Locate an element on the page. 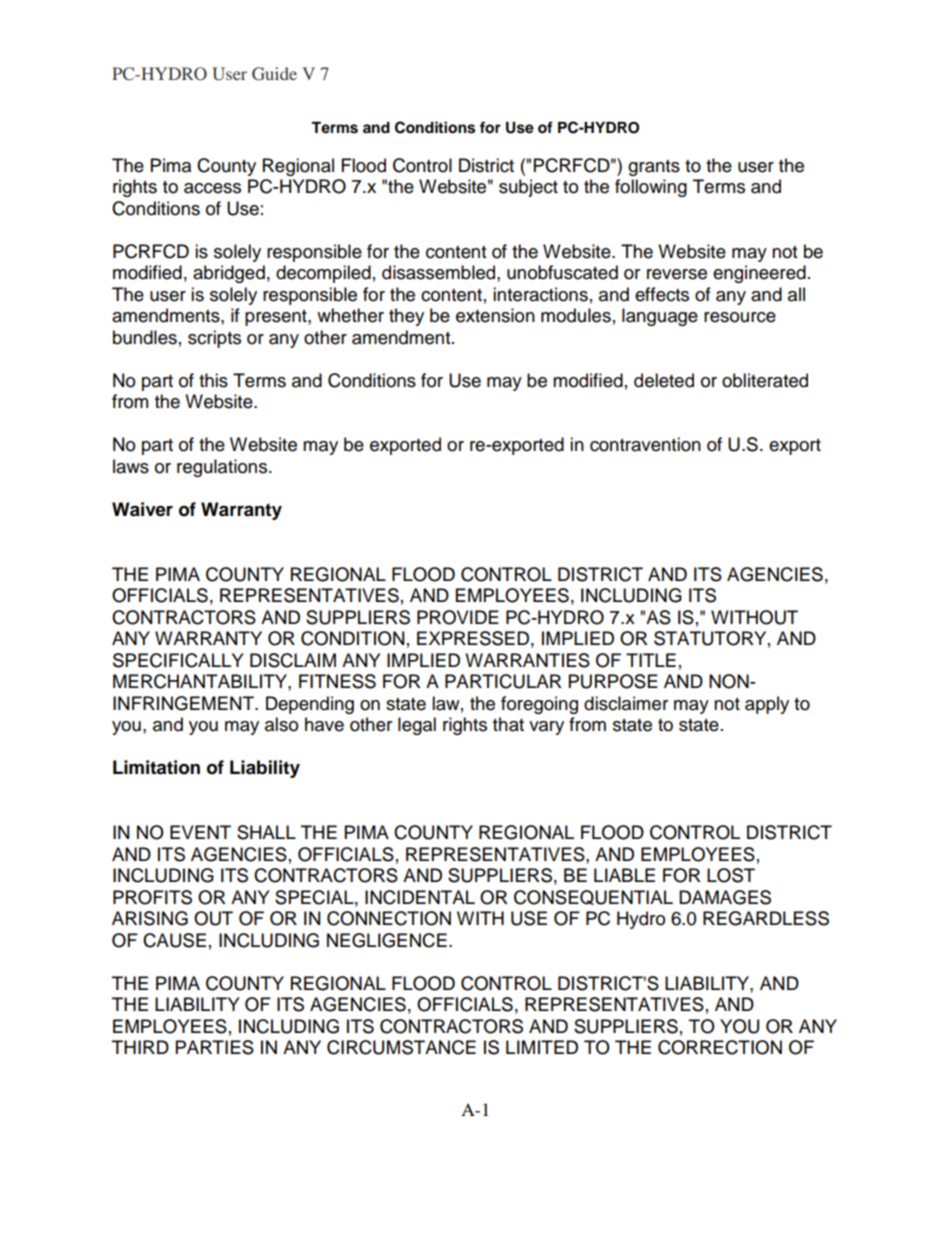  legal is located at coordinates (417, 726).
